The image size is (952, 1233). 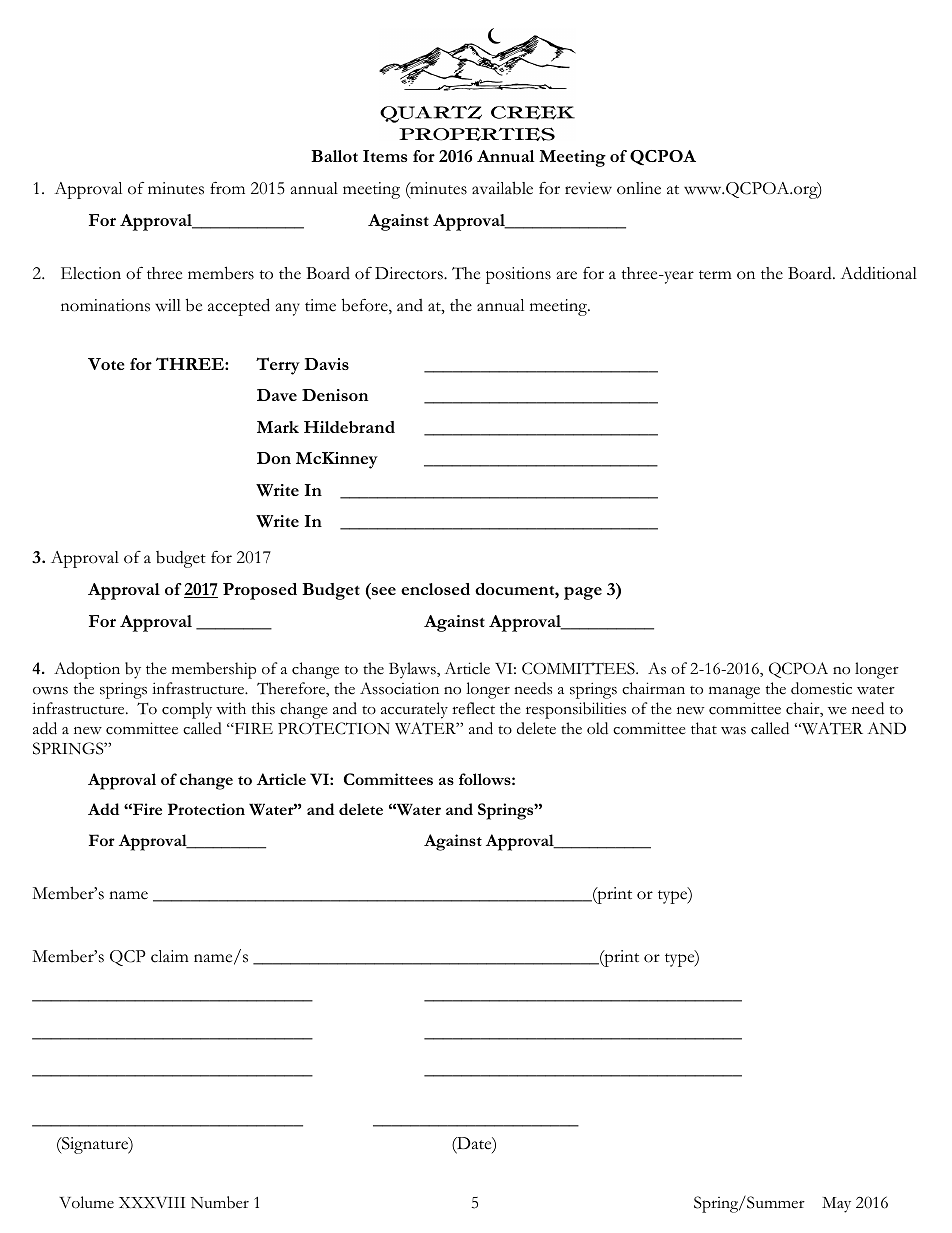 I want to click on term, so click(x=715, y=275).
